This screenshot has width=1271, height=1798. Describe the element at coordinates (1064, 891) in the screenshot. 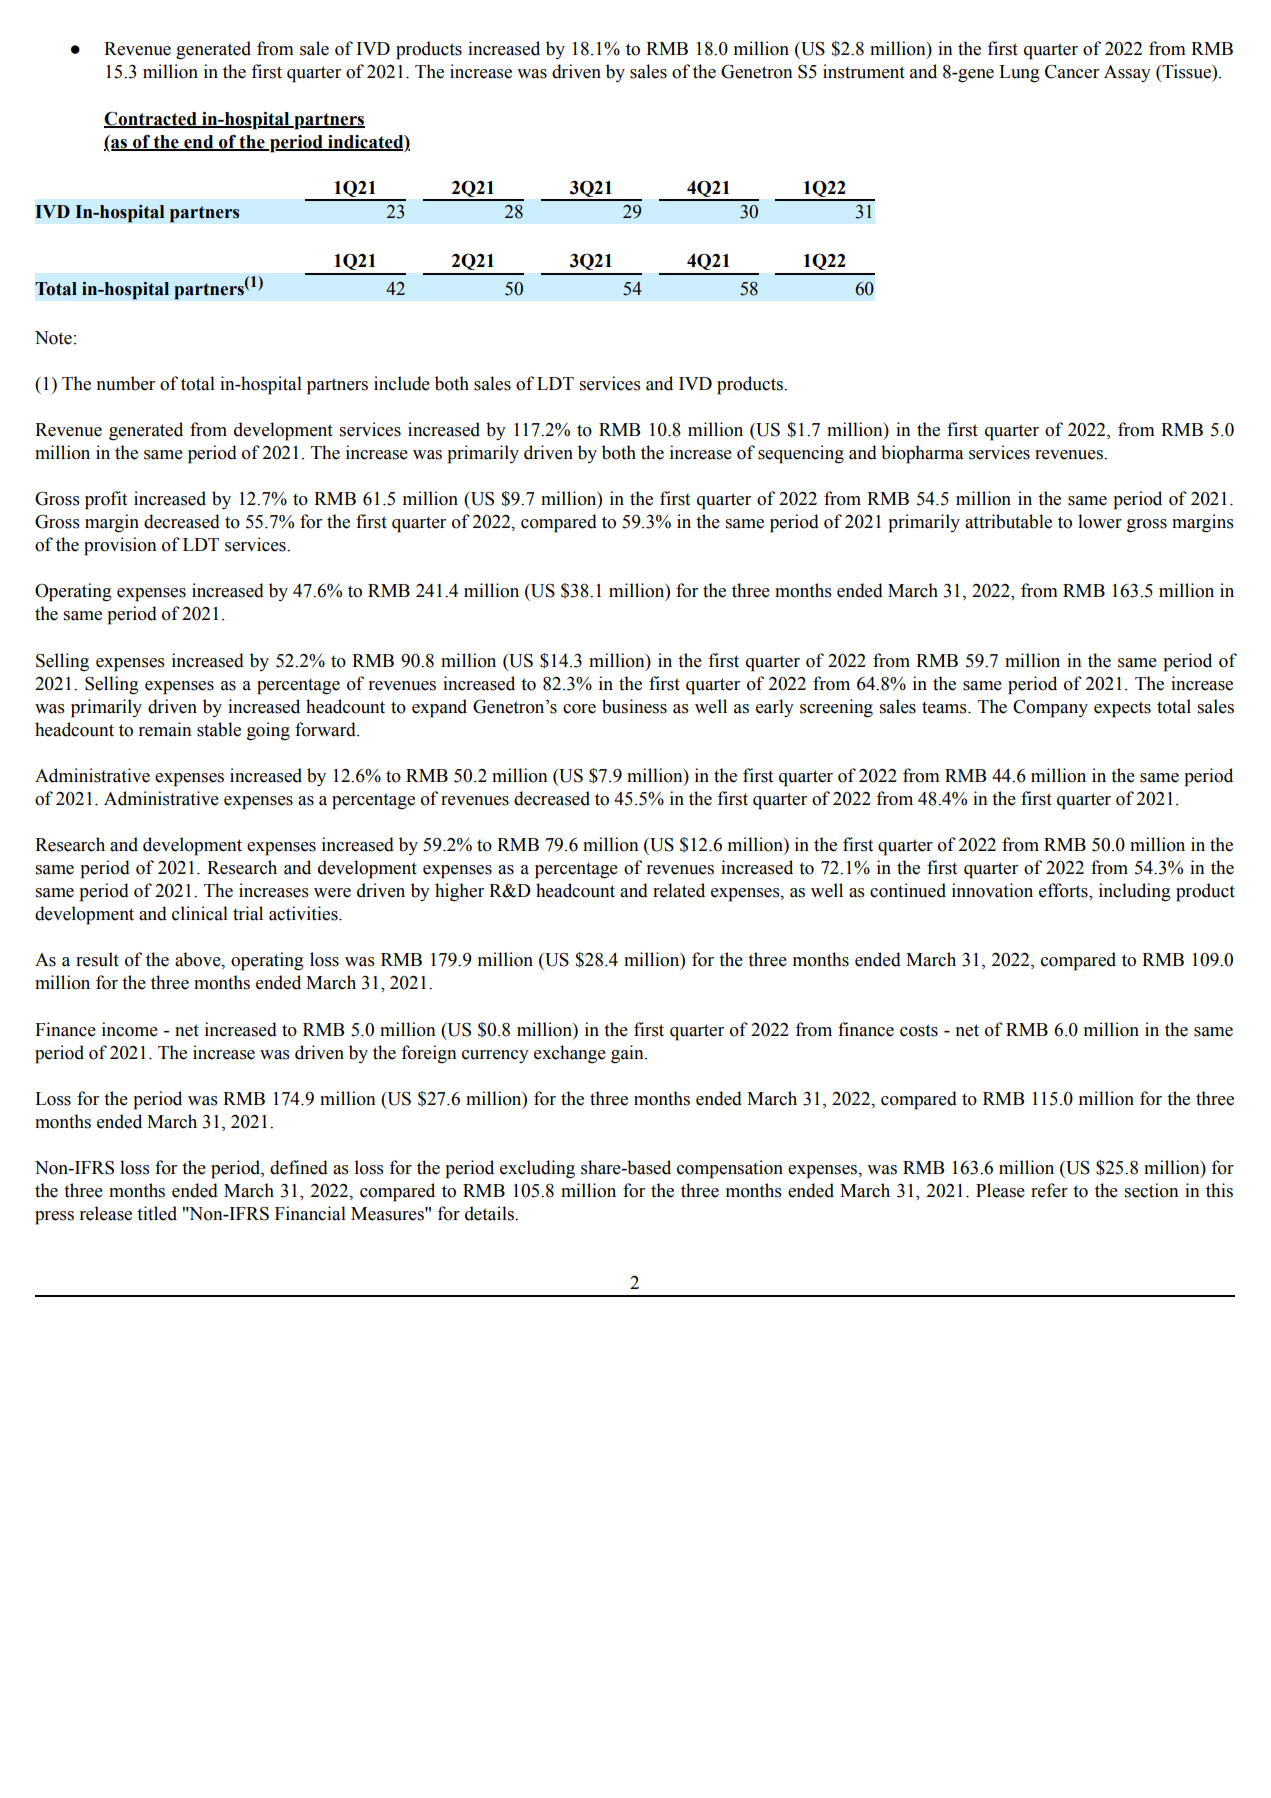

I see `efforts` at that location.
